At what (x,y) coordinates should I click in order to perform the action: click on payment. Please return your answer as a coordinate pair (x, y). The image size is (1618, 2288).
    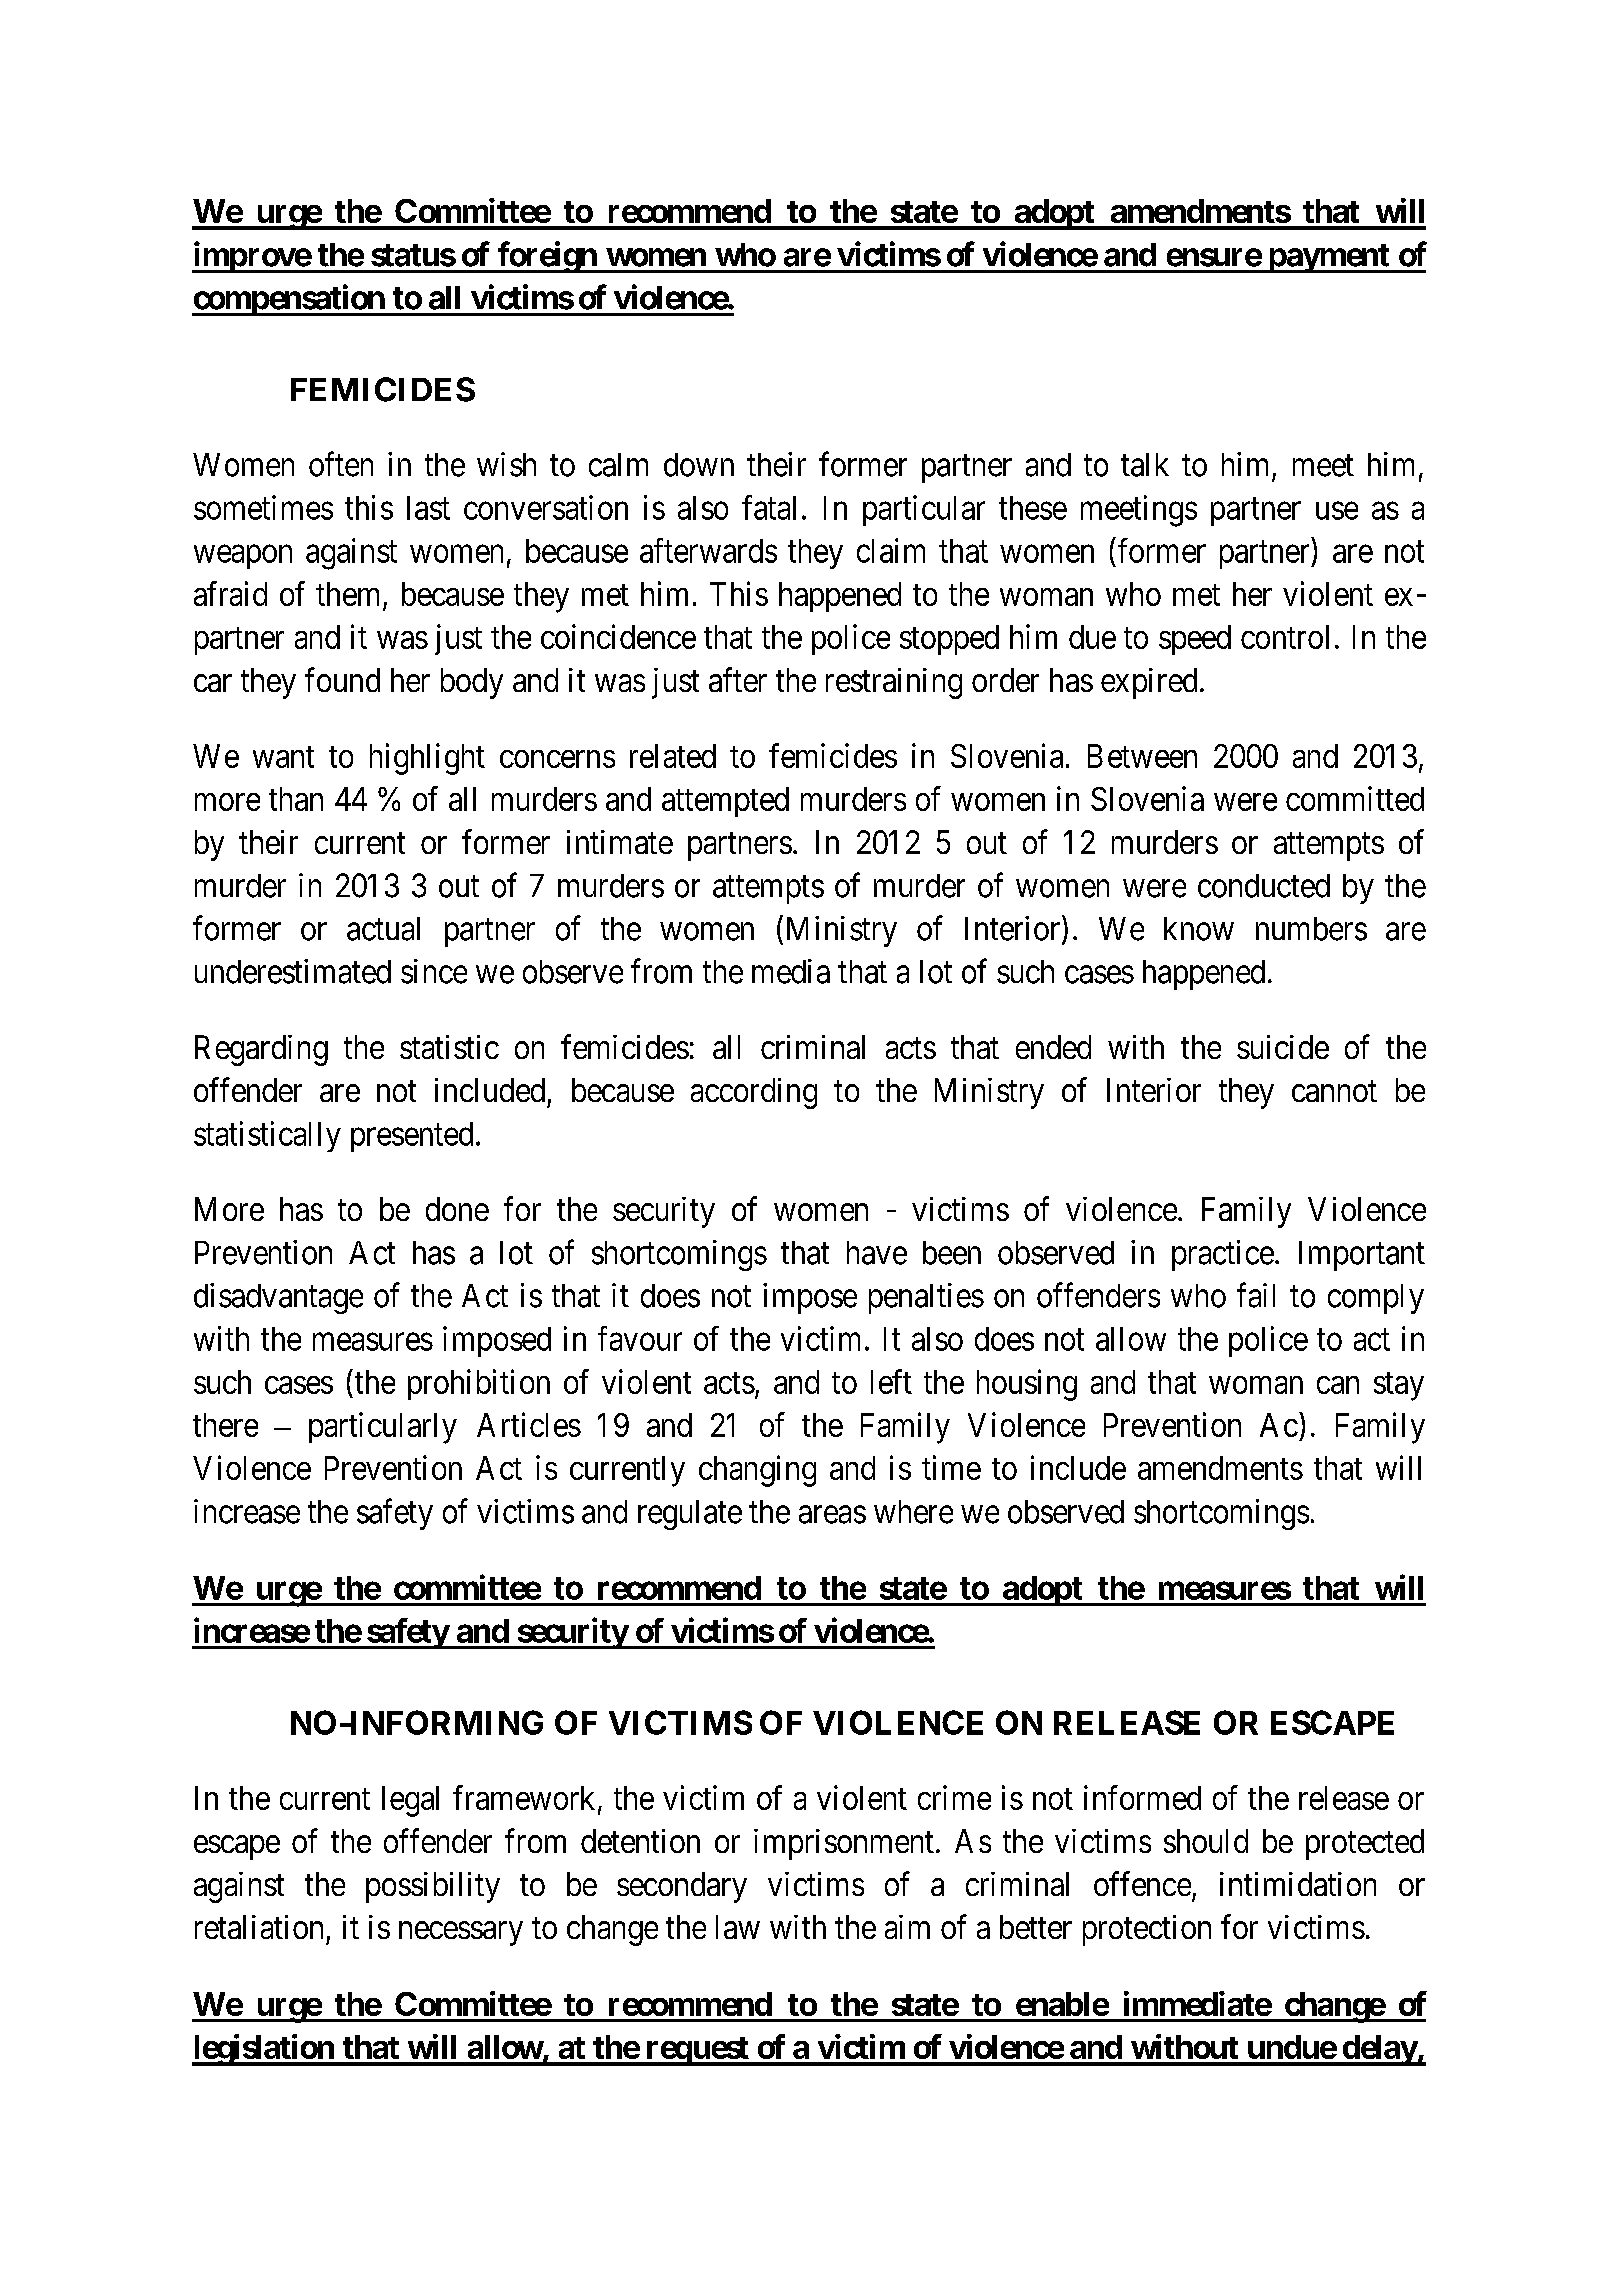
    Looking at the image, I should click on (1328, 258).
